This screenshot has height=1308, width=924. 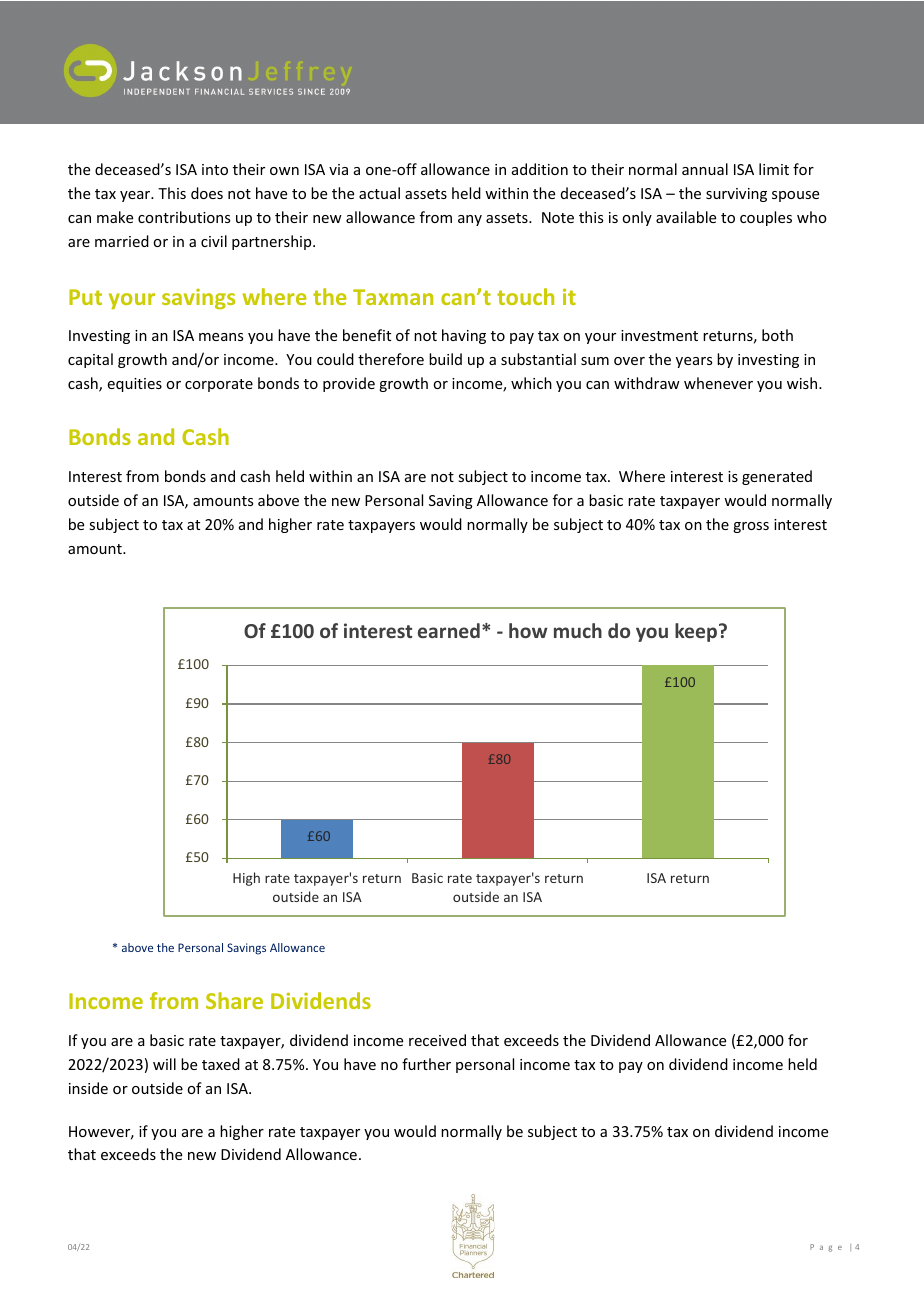 What do you see at coordinates (751, 527) in the screenshot?
I see `gross` at bounding box center [751, 527].
